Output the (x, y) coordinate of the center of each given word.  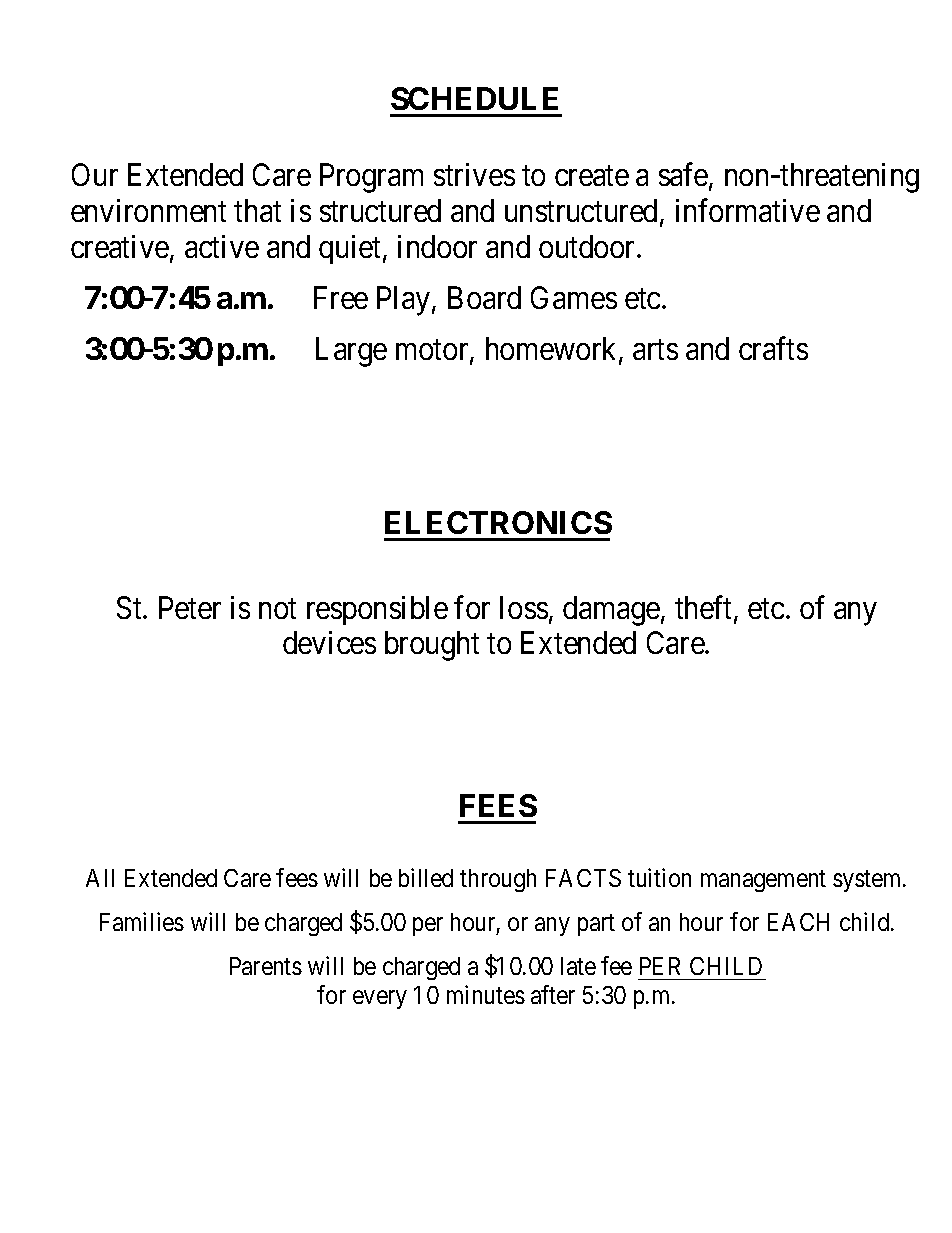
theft (705, 608)
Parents (266, 966)
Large (351, 352)
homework (553, 350)
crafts (773, 348)
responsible (377, 610)
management (763, 881)
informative (748, 210)
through (498, 880)
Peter (190, 607)
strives (474, 174)
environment (148, 210)
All (100, 878)
